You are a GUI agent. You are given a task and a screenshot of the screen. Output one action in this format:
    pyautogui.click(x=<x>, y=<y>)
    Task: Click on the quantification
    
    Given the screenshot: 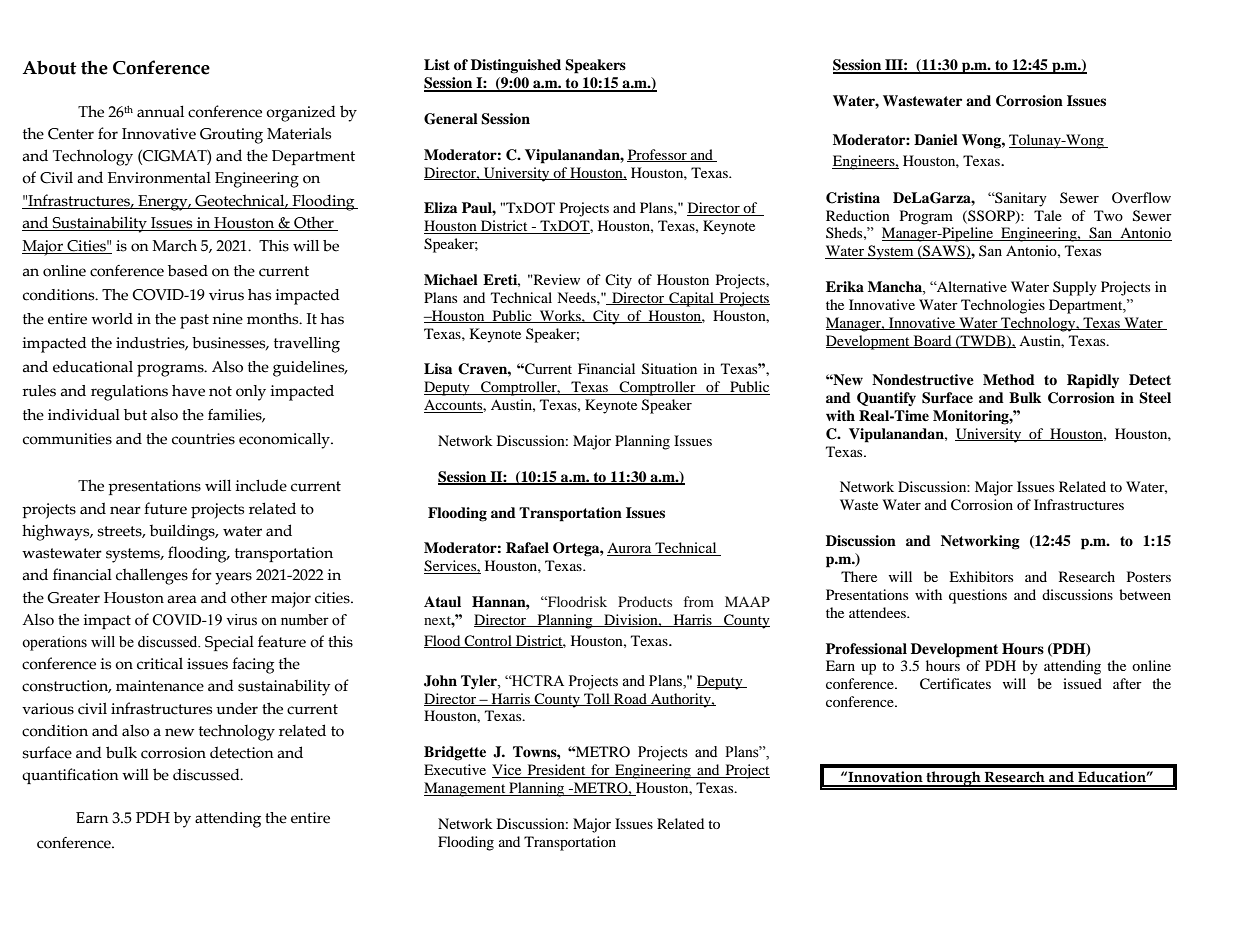 What is the action you would take?
    pyautogui.click(x=70, y=776)
